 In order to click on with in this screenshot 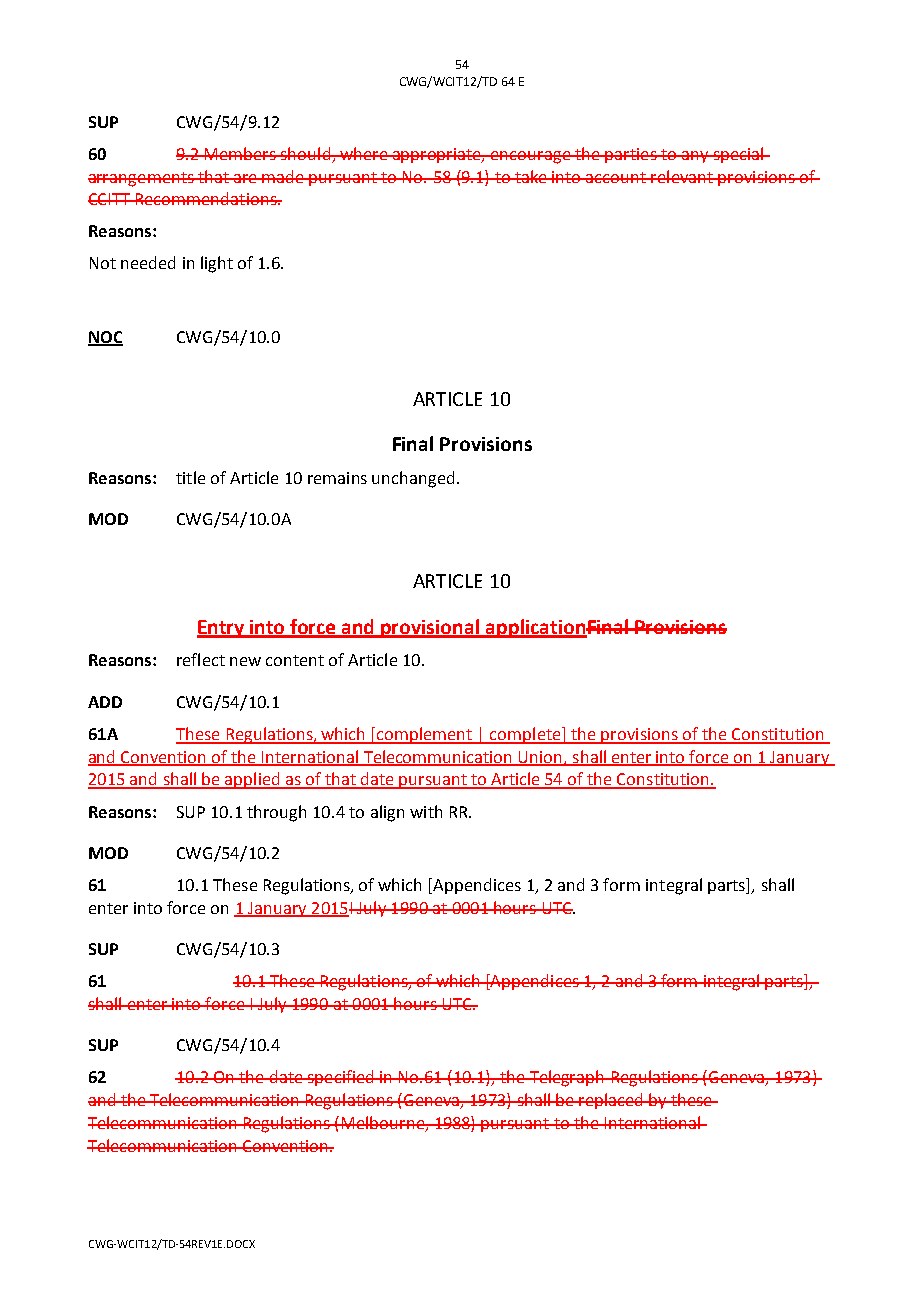, I will do `click(426, 811)`.
